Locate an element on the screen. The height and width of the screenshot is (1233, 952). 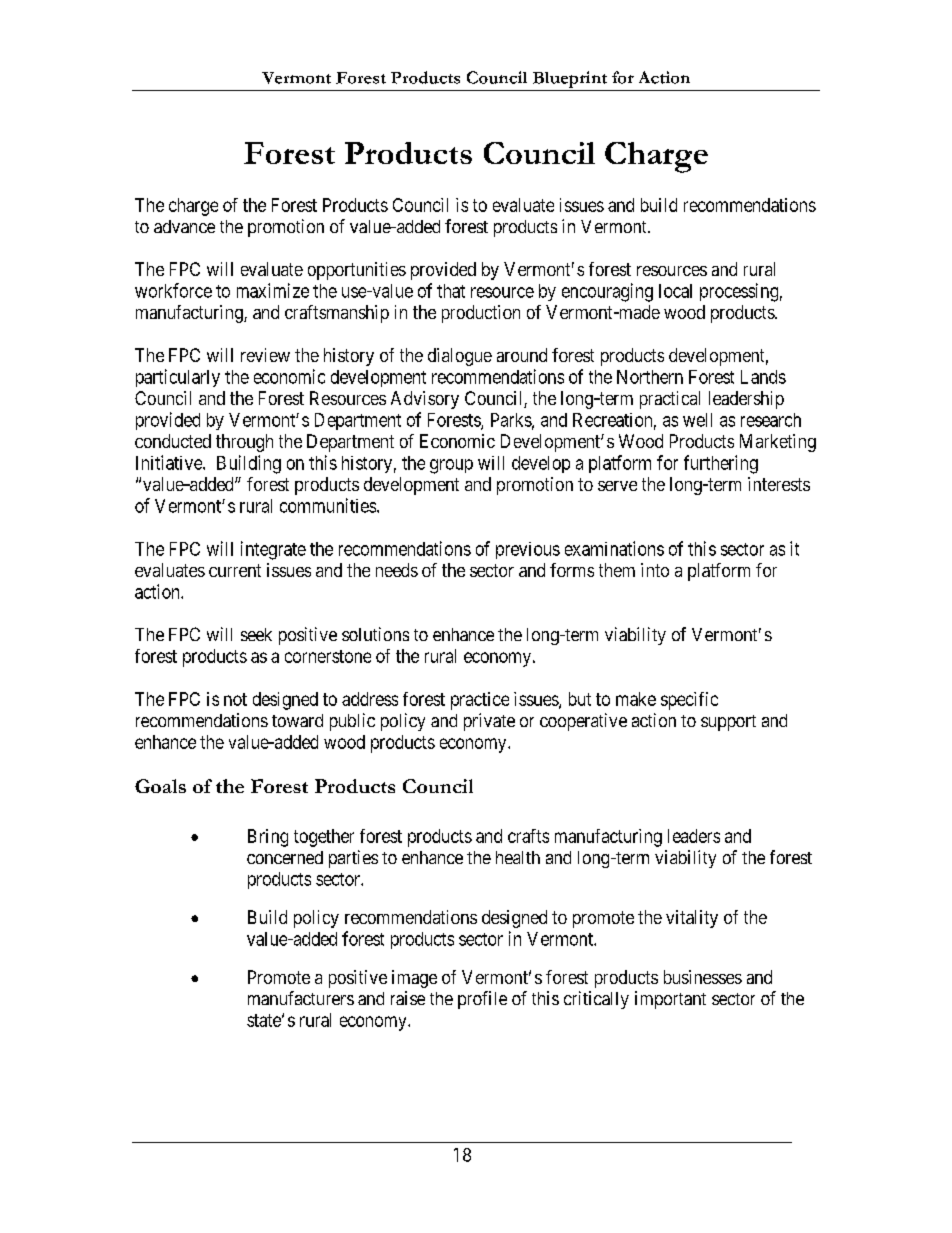
local is located at coordinates (675, 291).
